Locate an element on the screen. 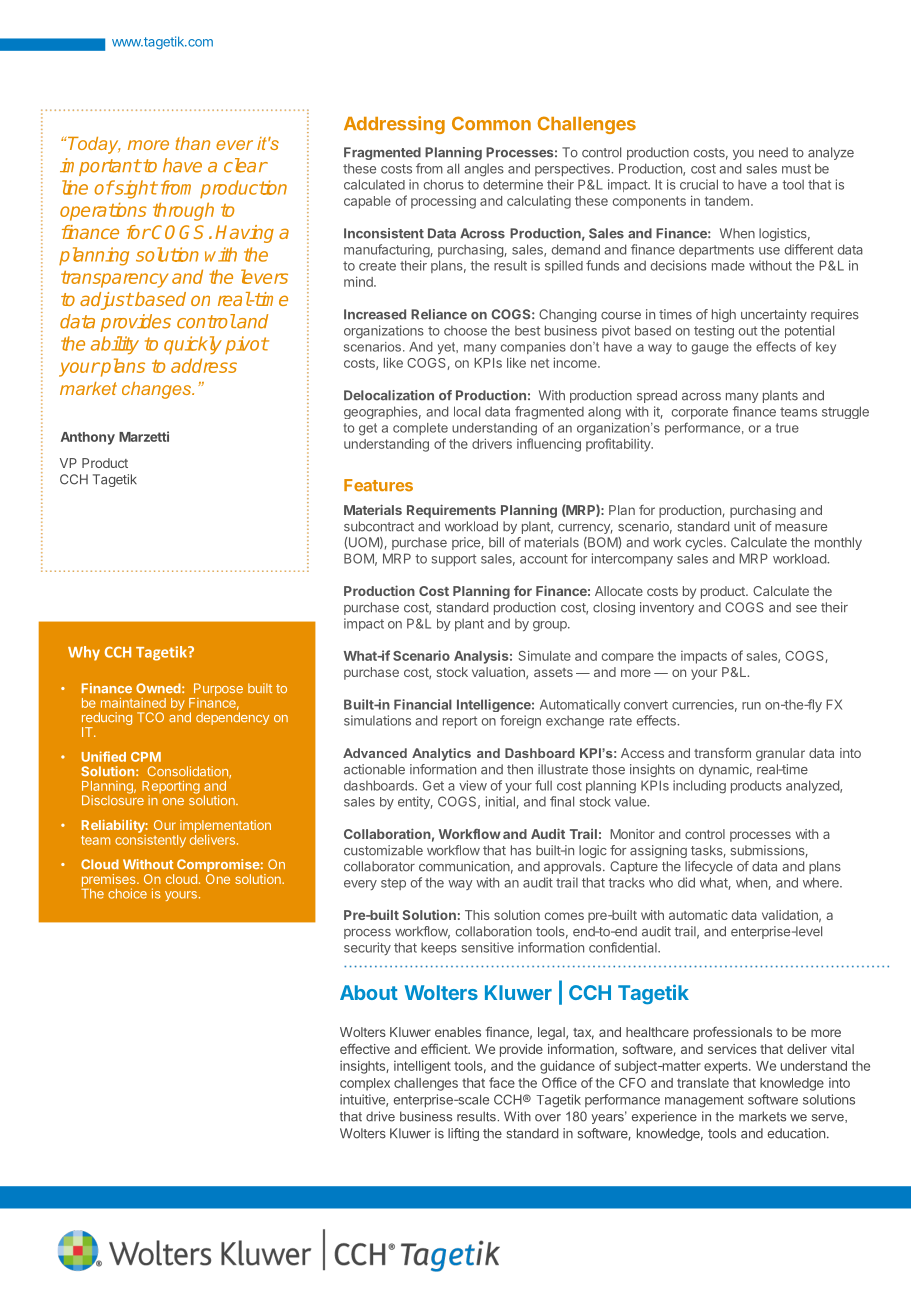 This screenshot has height=1316, width=911. complex is located at coordinates (365, 1084).
